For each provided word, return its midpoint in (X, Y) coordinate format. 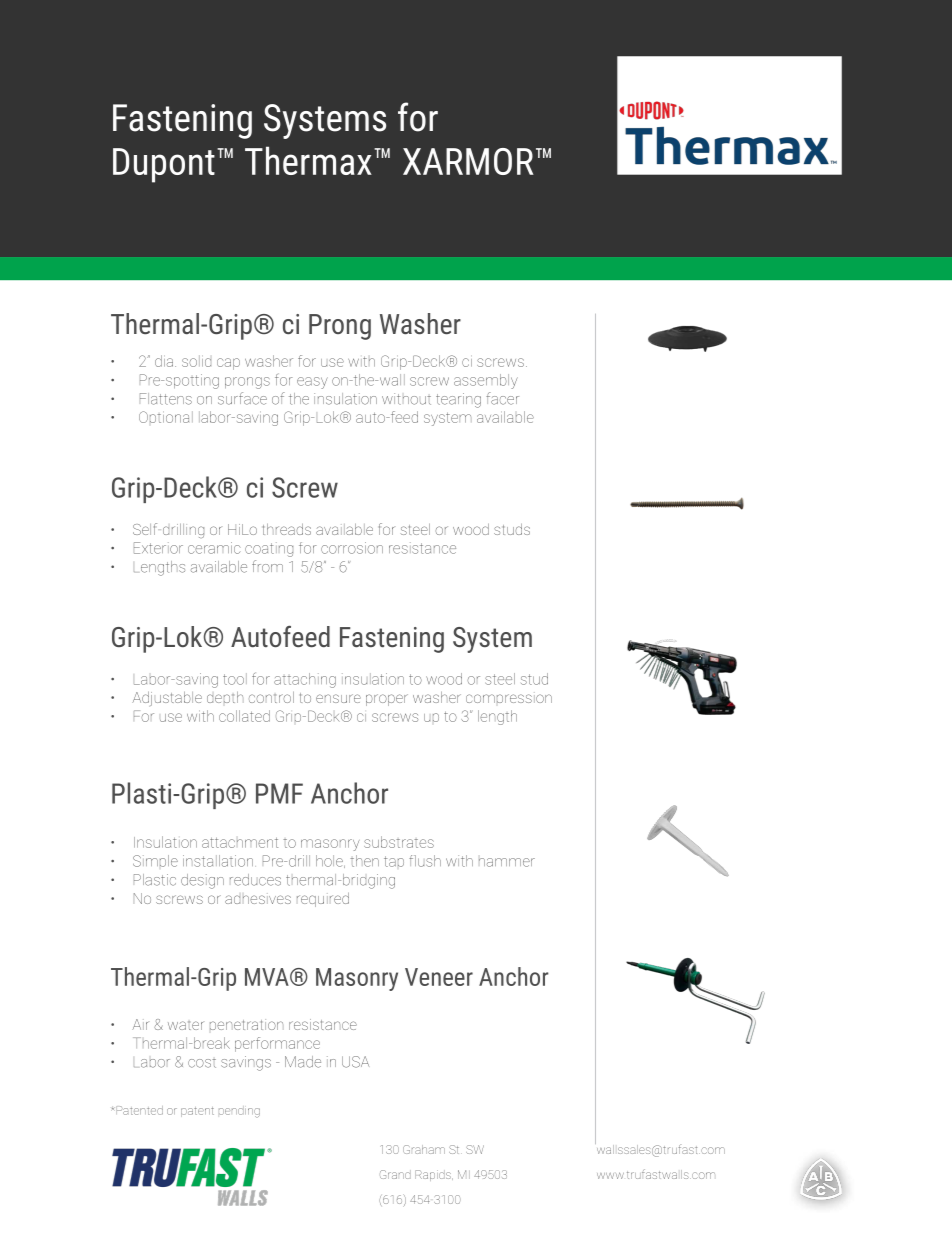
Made (303, 1062)
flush (425, 861)
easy (312, 383)
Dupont (164, 165)
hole (330, 861)
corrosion (352, 548)
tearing (458, 400)
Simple (155, 861)
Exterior (158, 548)
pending (239, 1112)
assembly (486, 381)
